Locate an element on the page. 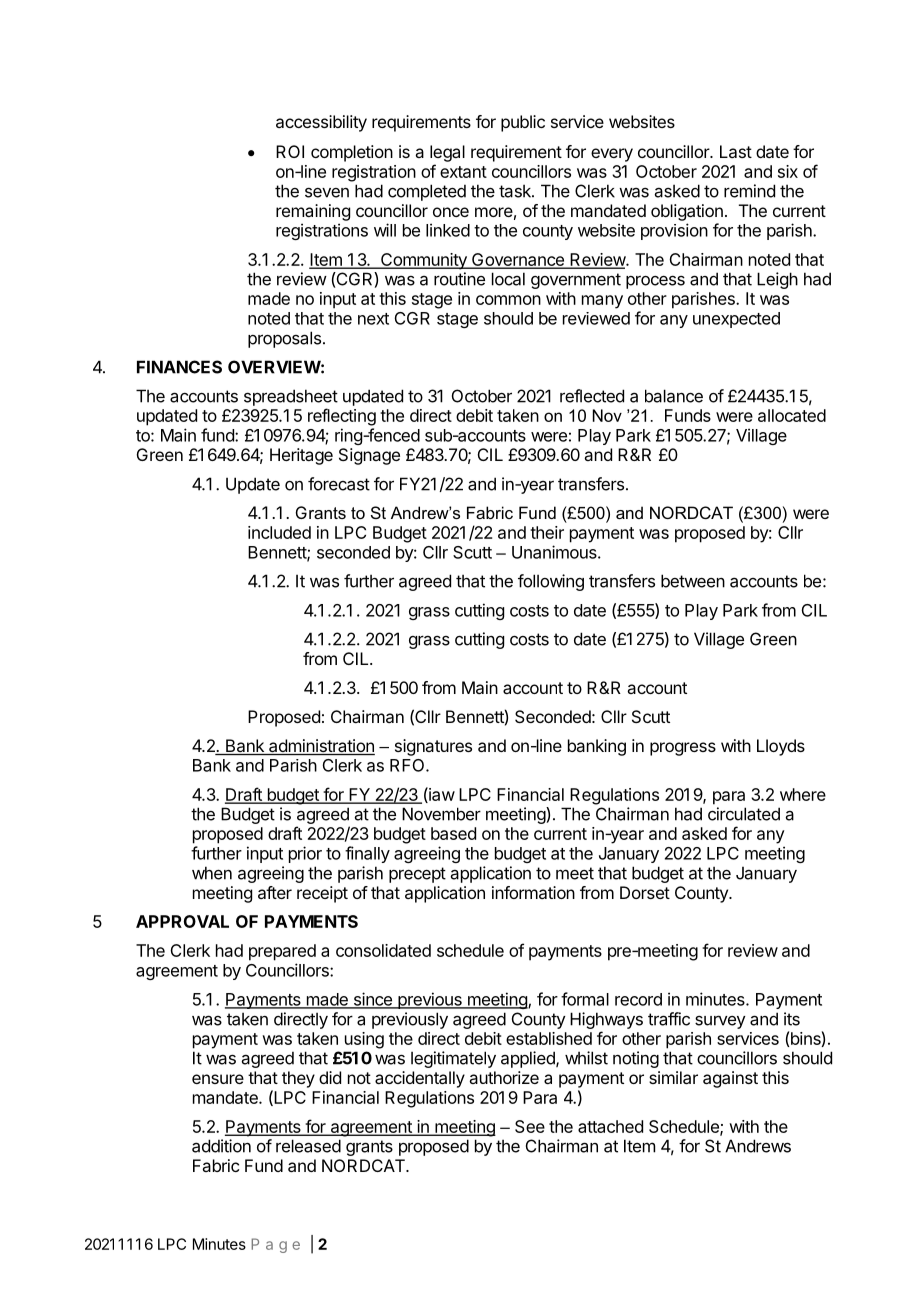 Image resolution: width=924 pixels, height=1308 pixels. Last is located at coordinates (736, 151).
